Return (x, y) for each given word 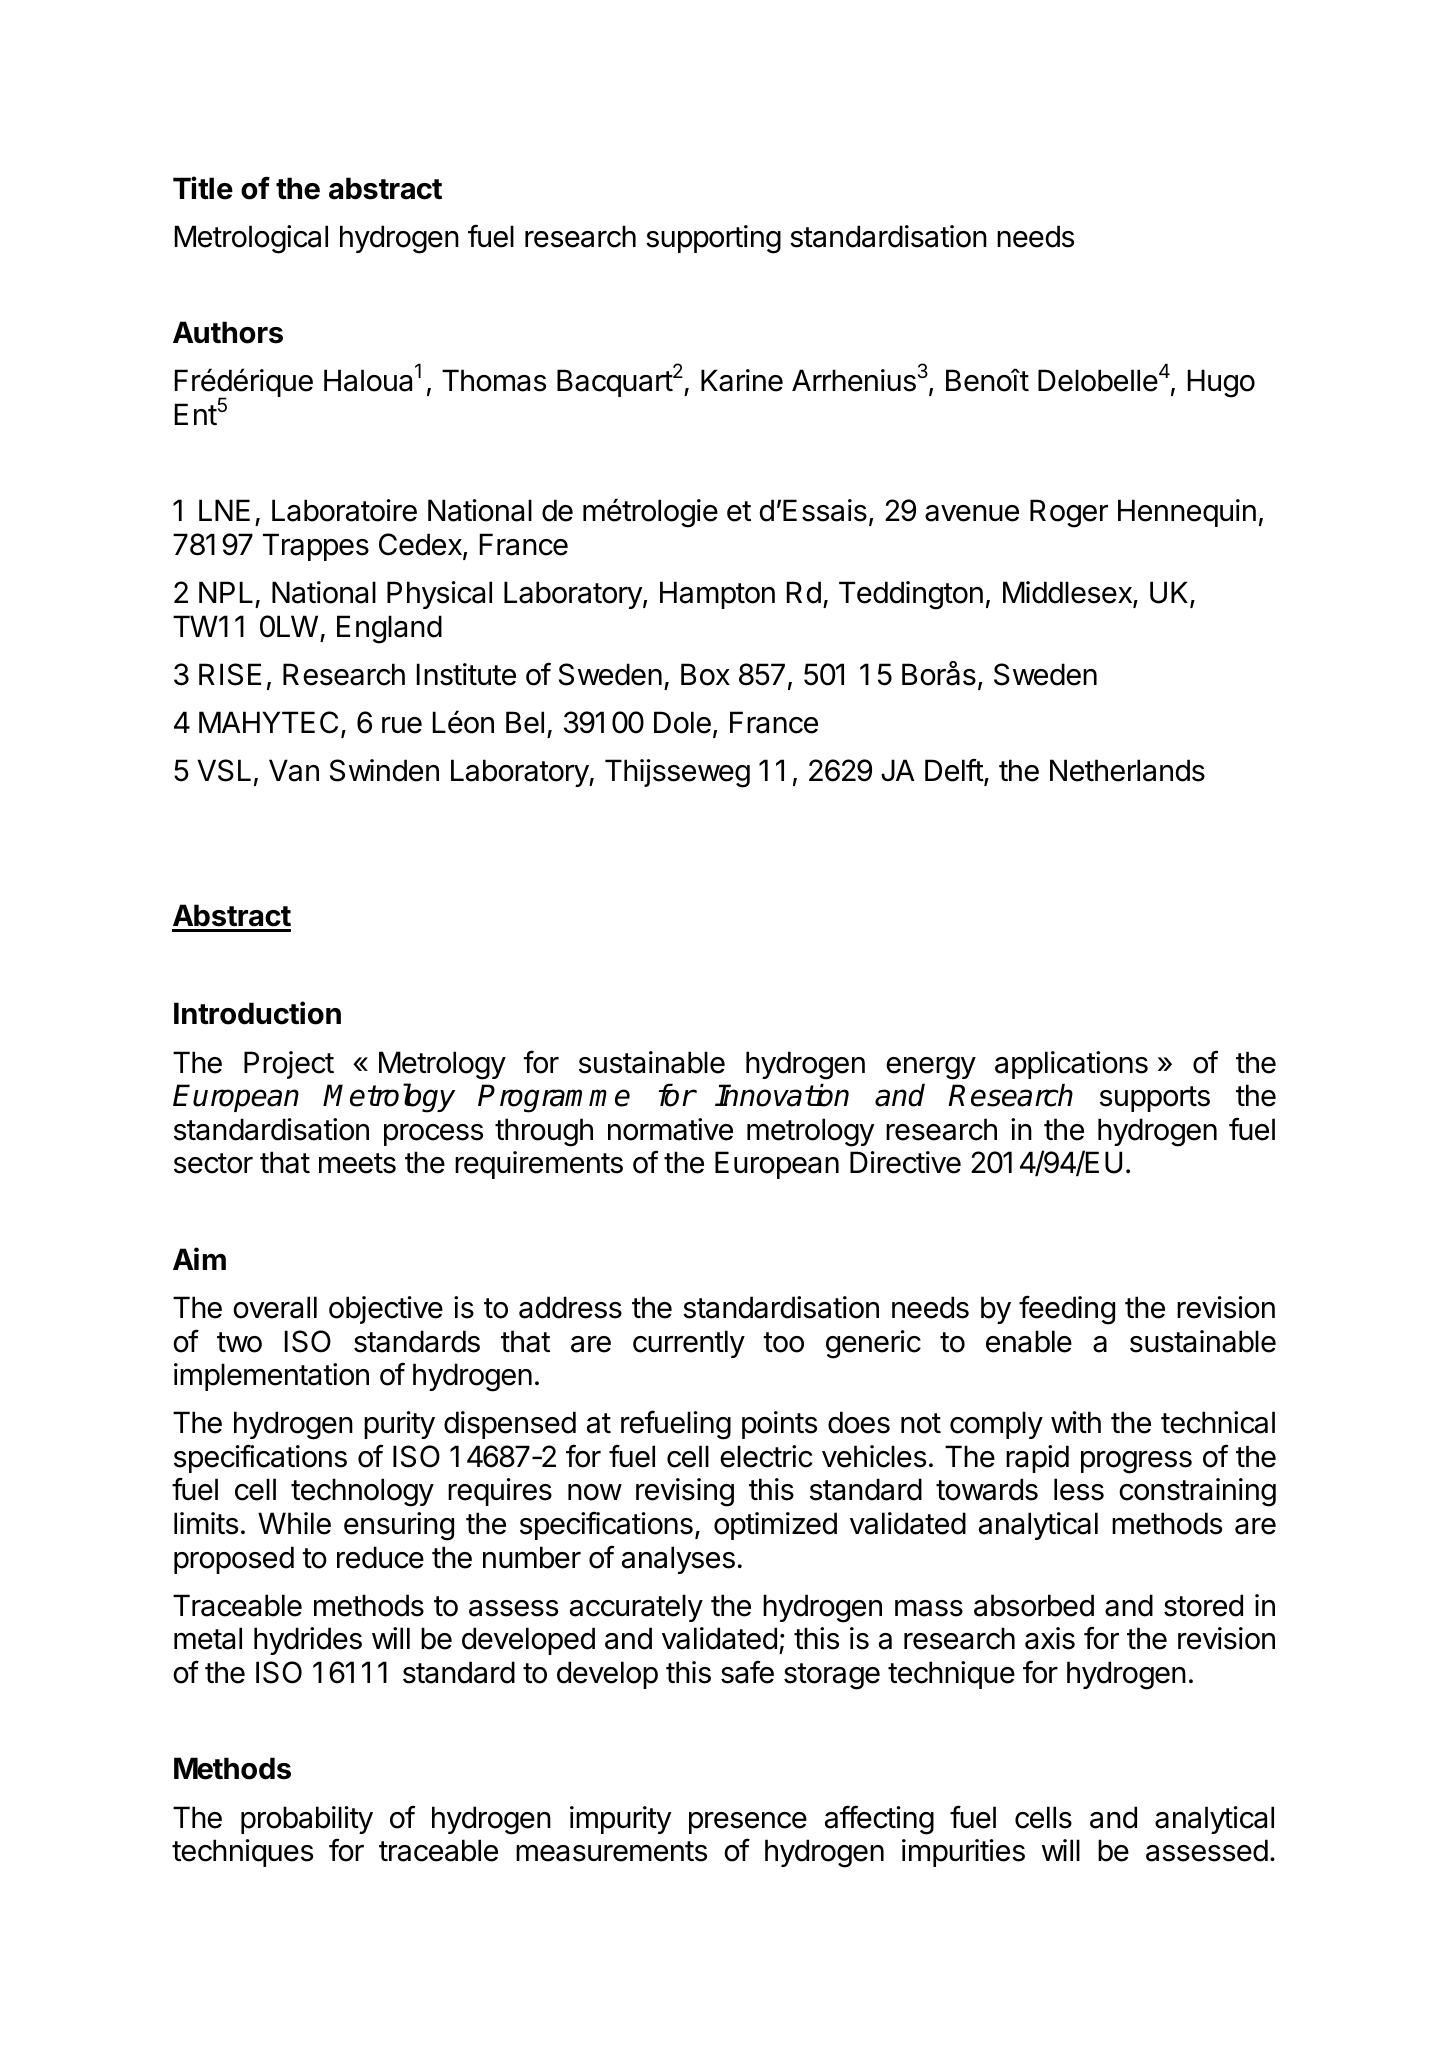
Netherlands (1127, 770)
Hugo (1221, 383)
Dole (682, 722)
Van (294, 770)
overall (275, 1307)
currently (689, 1344)
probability (307, 1820)
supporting (713, 239)
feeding (1067, 1310)
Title (203, 188)
